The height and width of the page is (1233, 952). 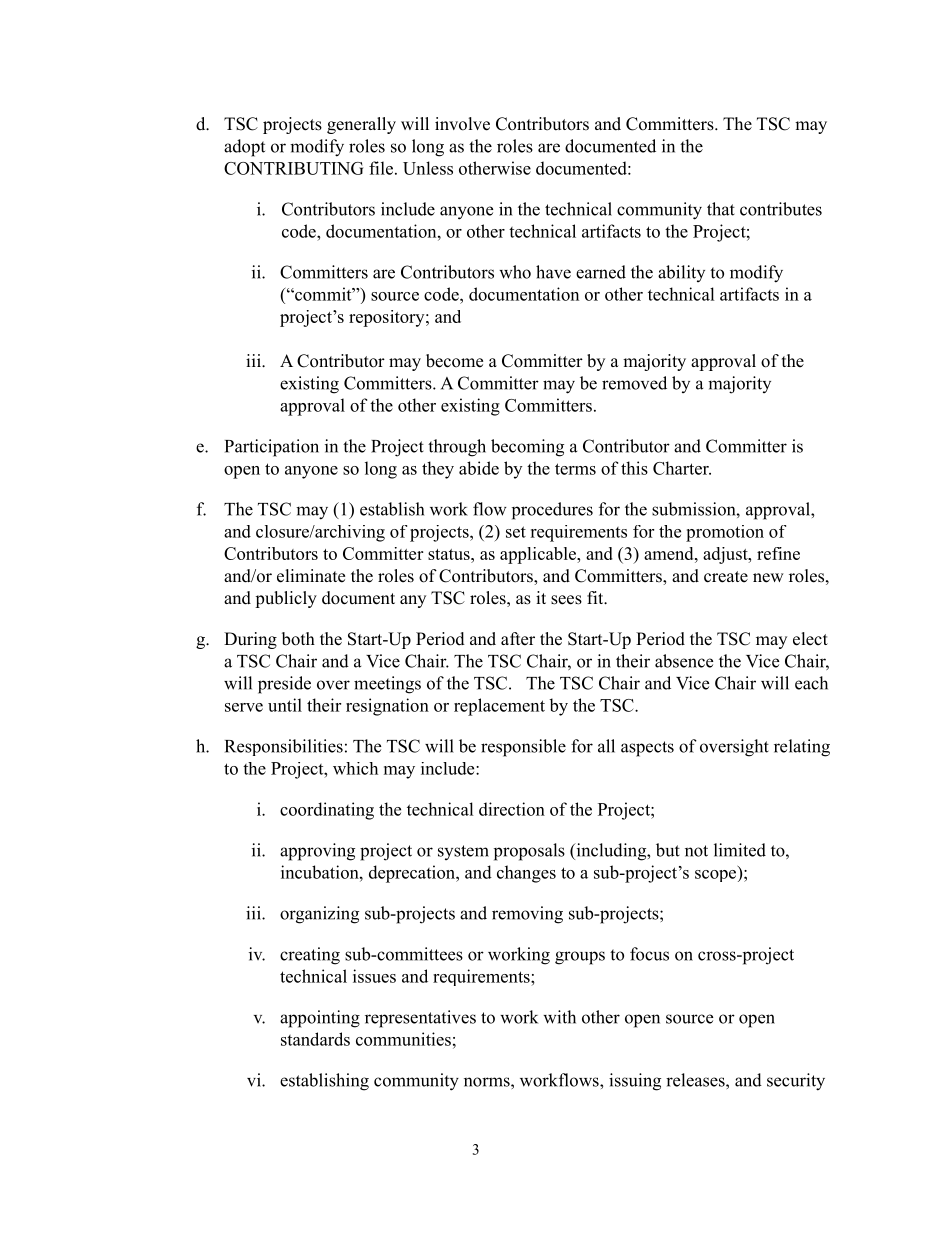 I want to click on sees, so click(x=566, y=600).
